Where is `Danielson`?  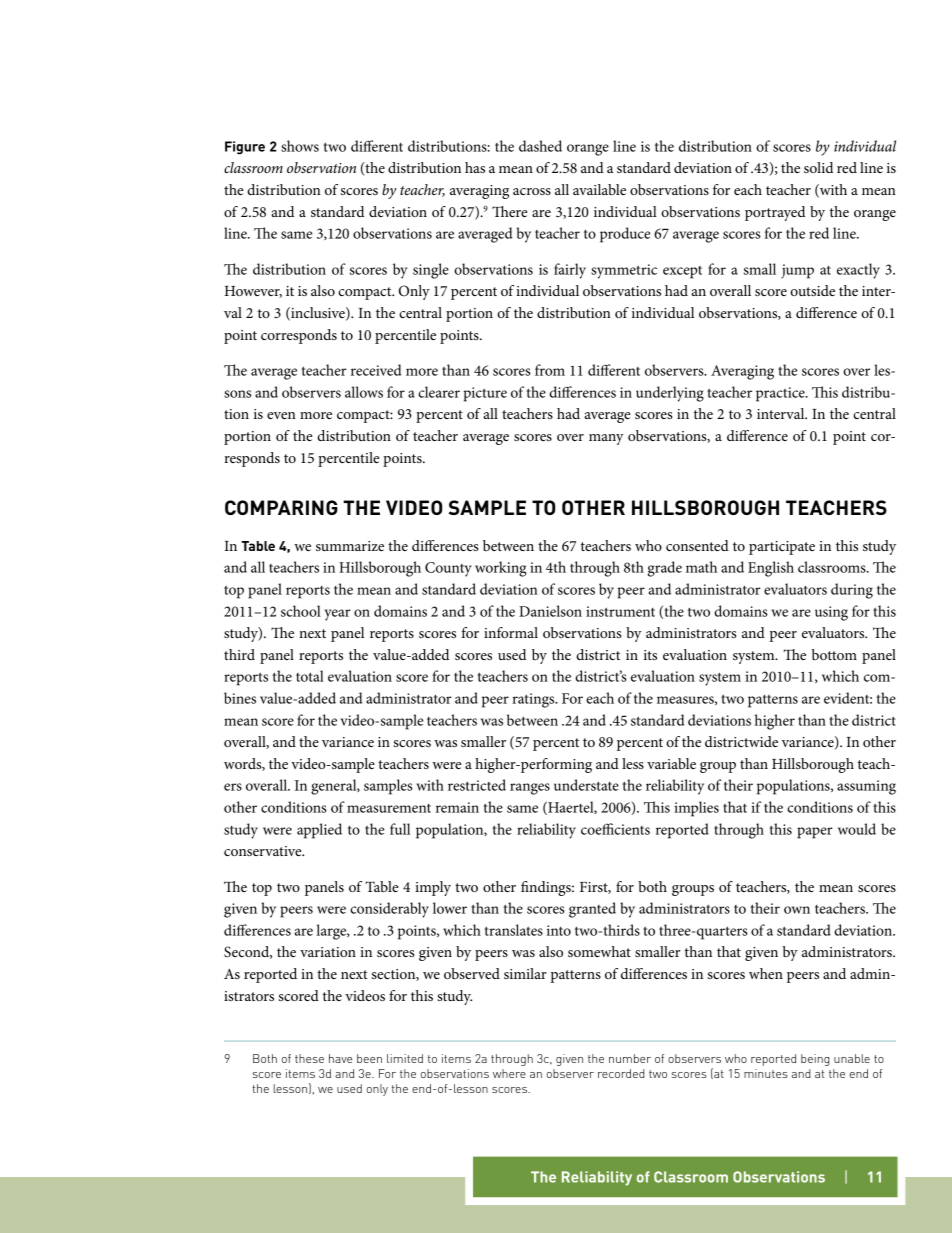
Danielson is located at coordinates (550, 611).
